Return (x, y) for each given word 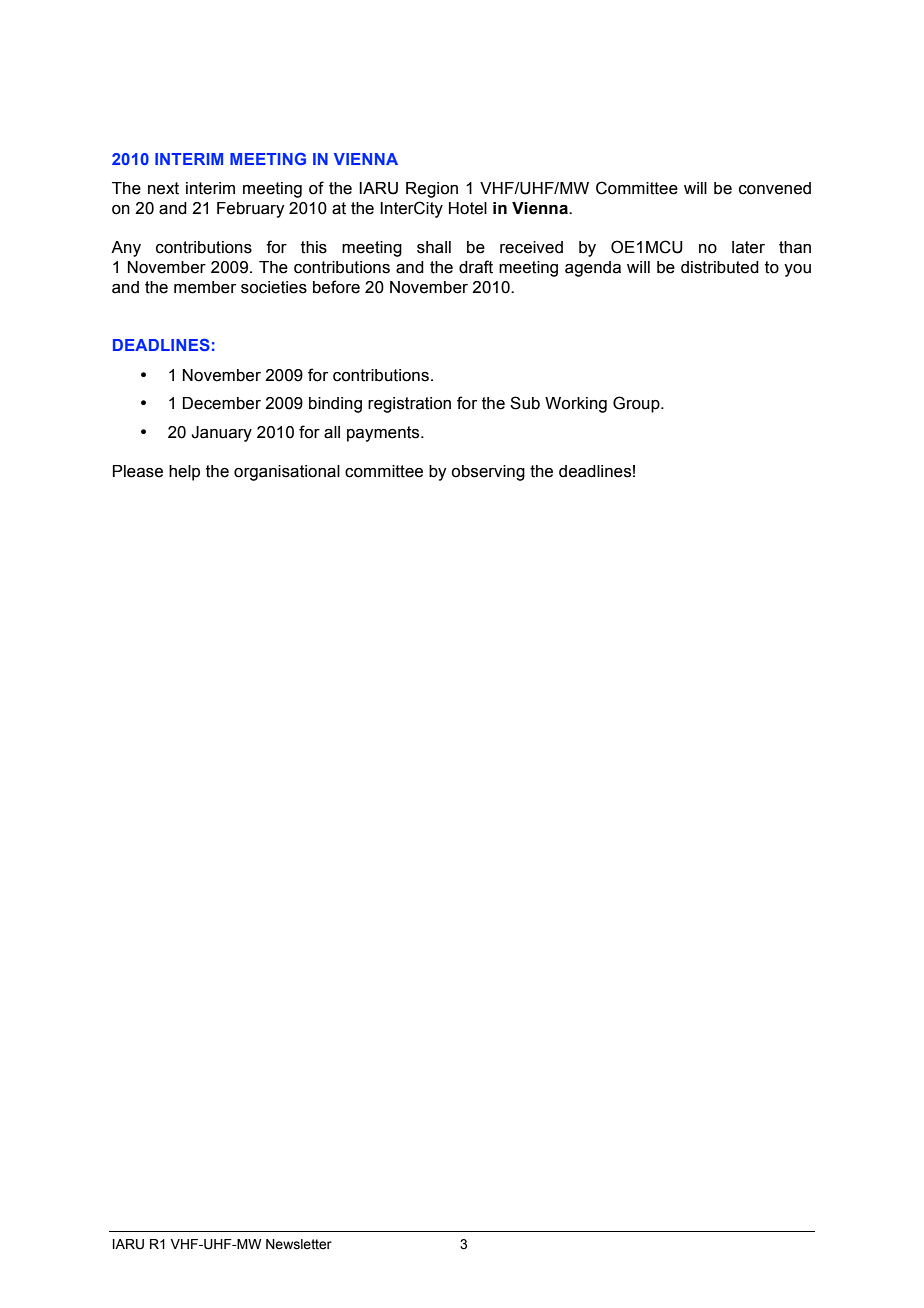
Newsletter (299, 1244)
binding (335, 405)
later (748, 247)
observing (488, 473)
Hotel (468, 208)
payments (384, 434)
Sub (525, 403)
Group (637, 404)
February (250, 210)
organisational (287, 473)
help (184, 473)
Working (576, 405)
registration (409, 405)
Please (138, 471)
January (221, 434)
